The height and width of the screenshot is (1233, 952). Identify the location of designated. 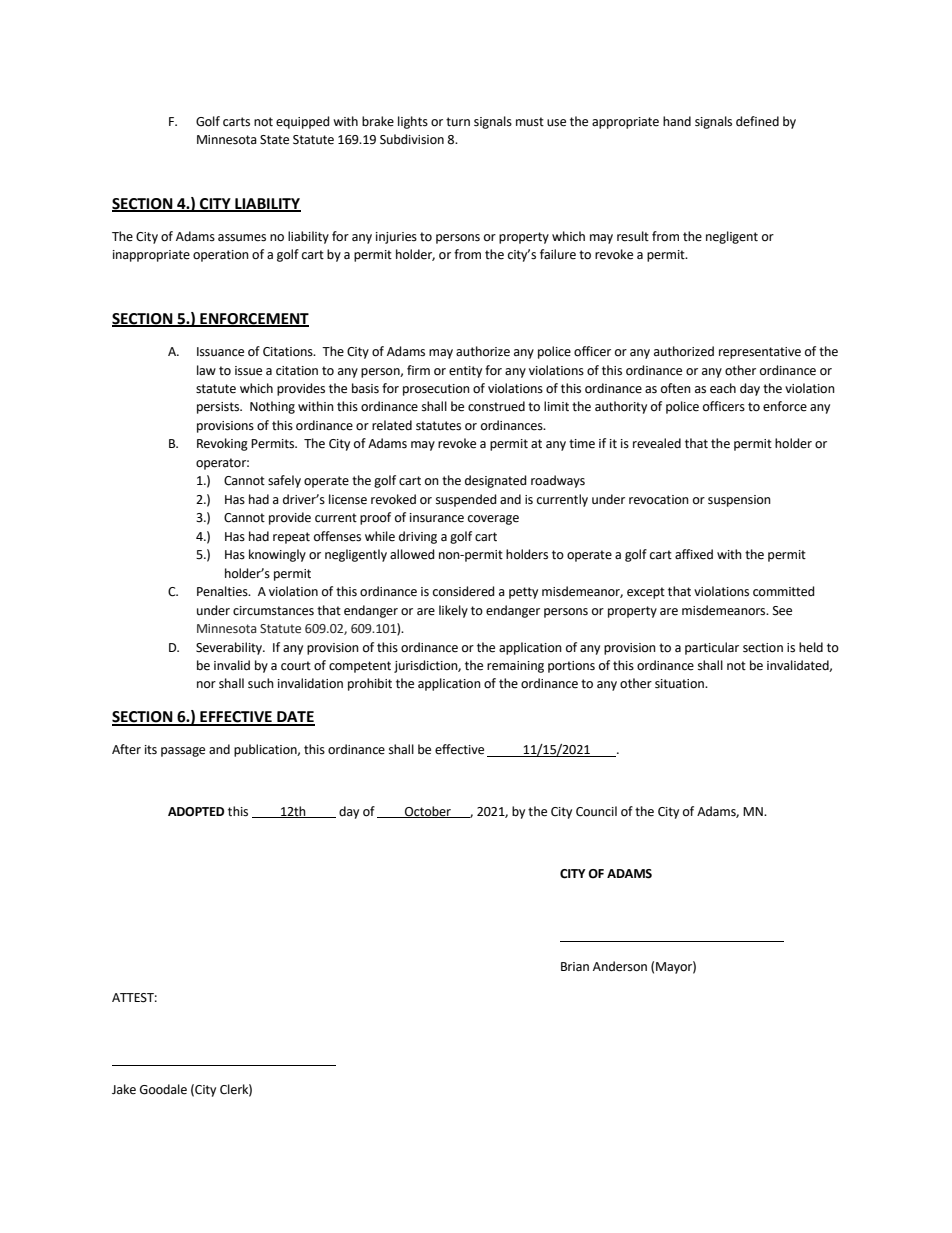
(496, 481).
